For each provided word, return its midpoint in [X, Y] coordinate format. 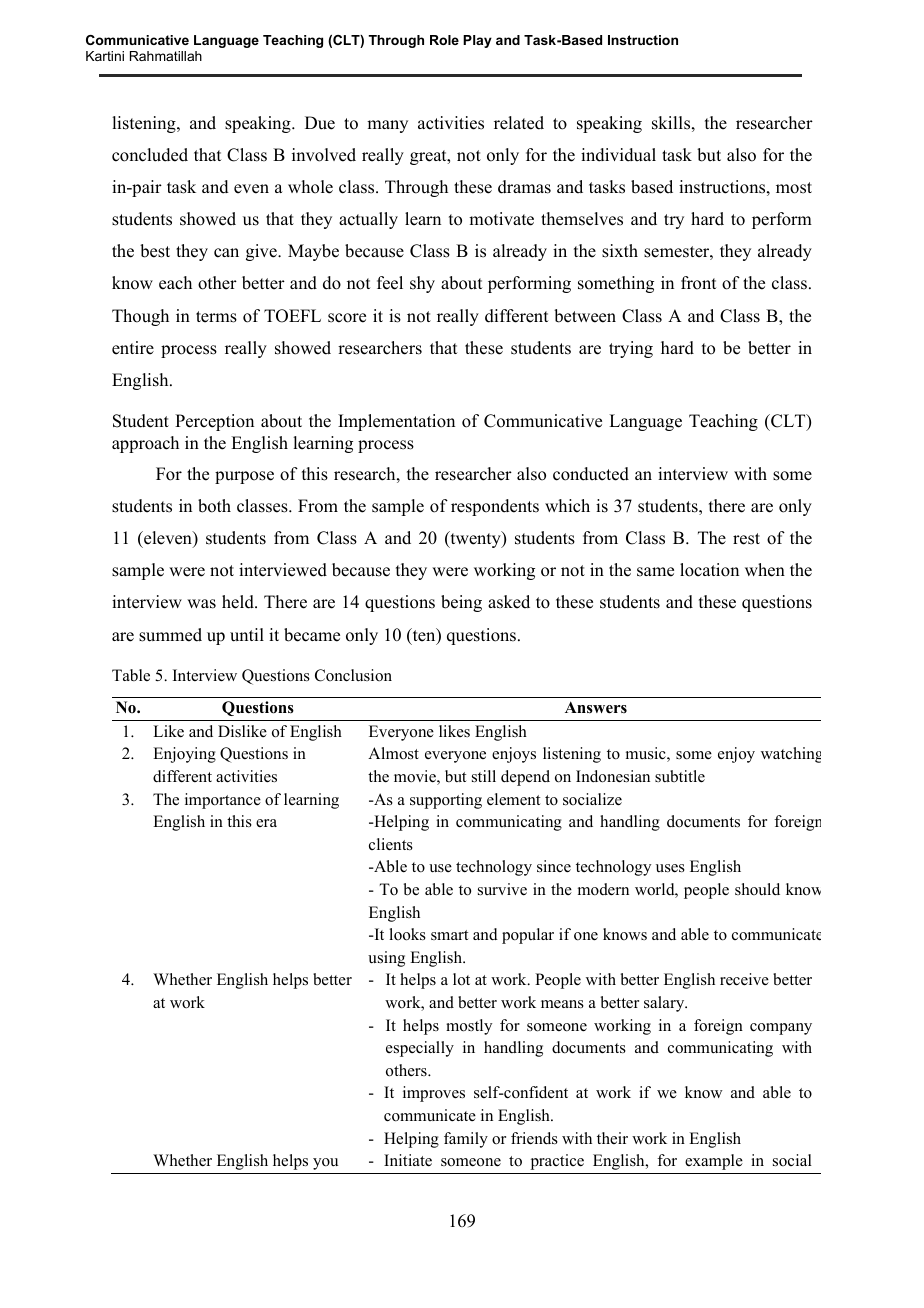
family [466, 1140]
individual [618, 155]
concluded [150, 155]
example [714, 1162]
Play [477, 41]
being [461, 603]
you [325, 1164]
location [709, 570]
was [201, 604]
